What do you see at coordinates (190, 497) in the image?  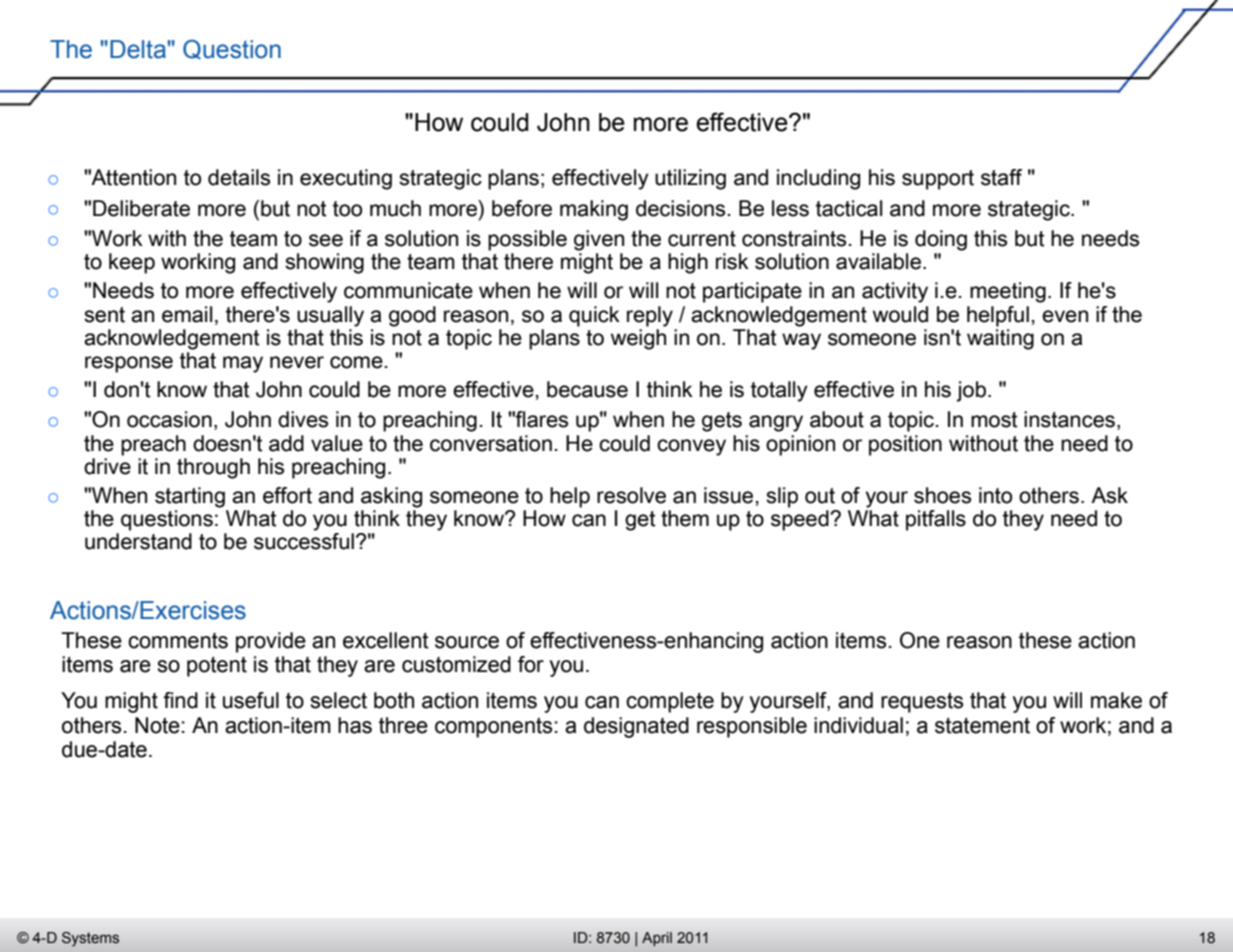 I see `starting` at bounding box center [190, 497].
